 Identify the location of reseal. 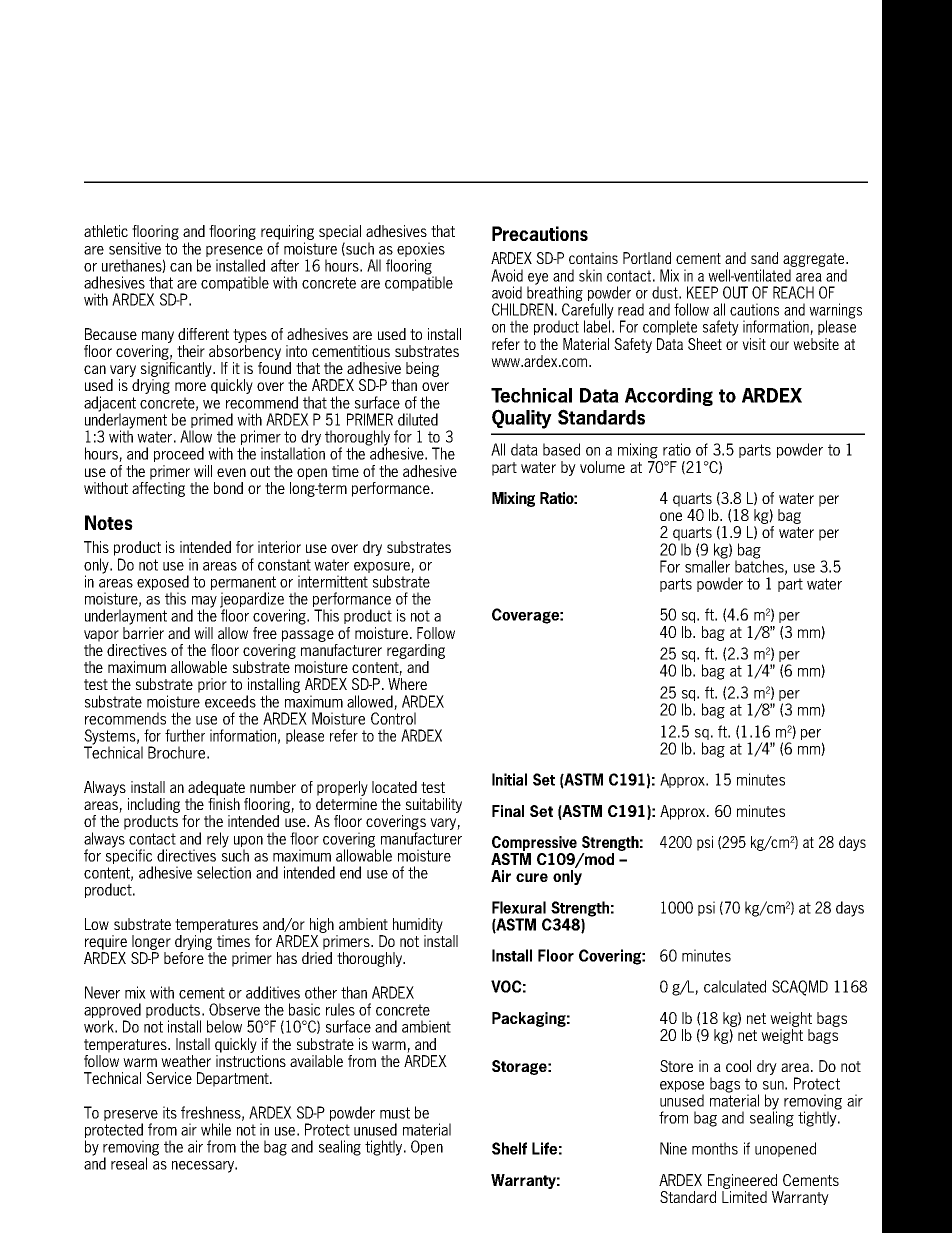
(129, 1163).
